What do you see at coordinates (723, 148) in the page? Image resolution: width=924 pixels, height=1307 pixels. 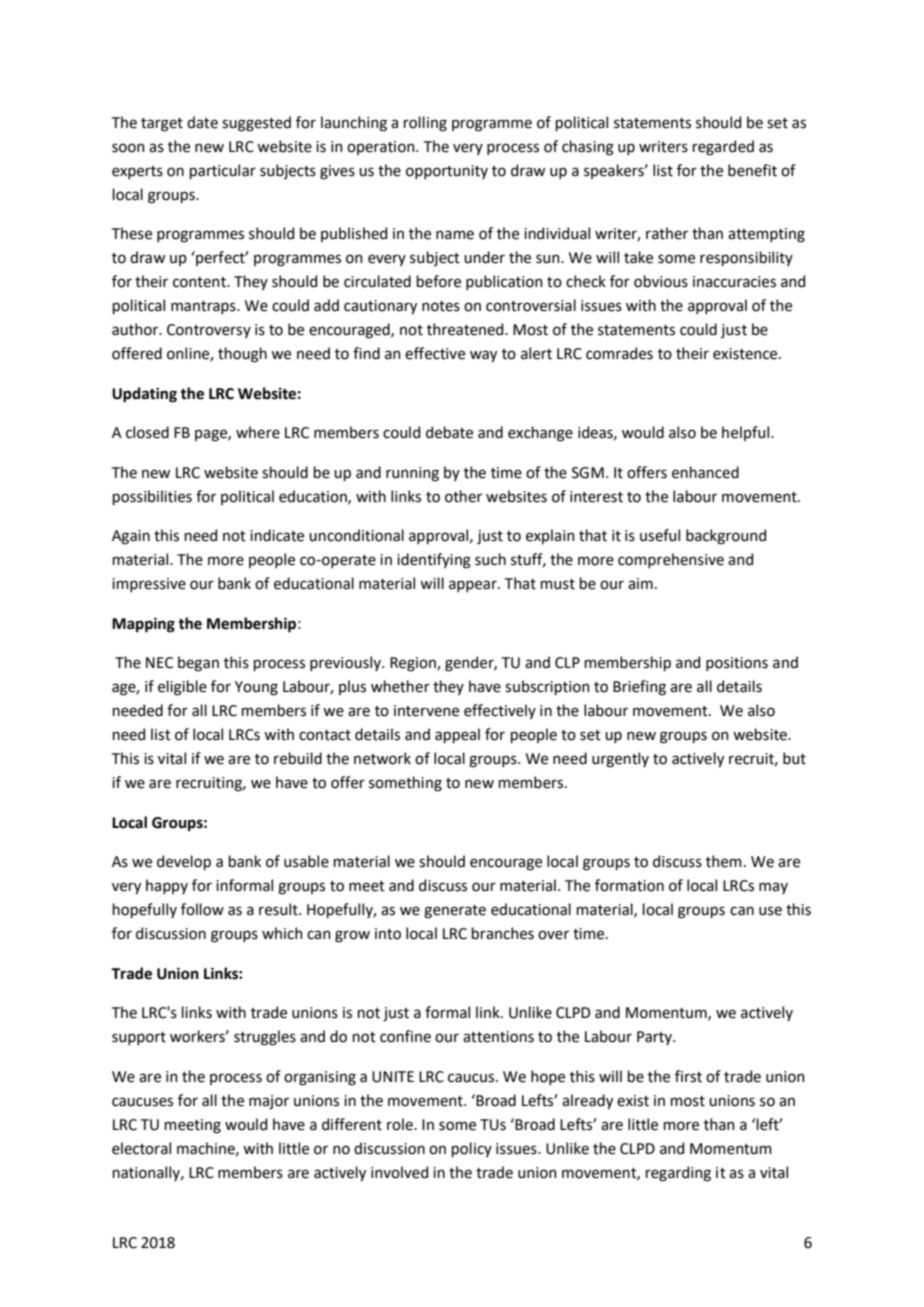 I see `regarded` at bounding box center [723, 148].
